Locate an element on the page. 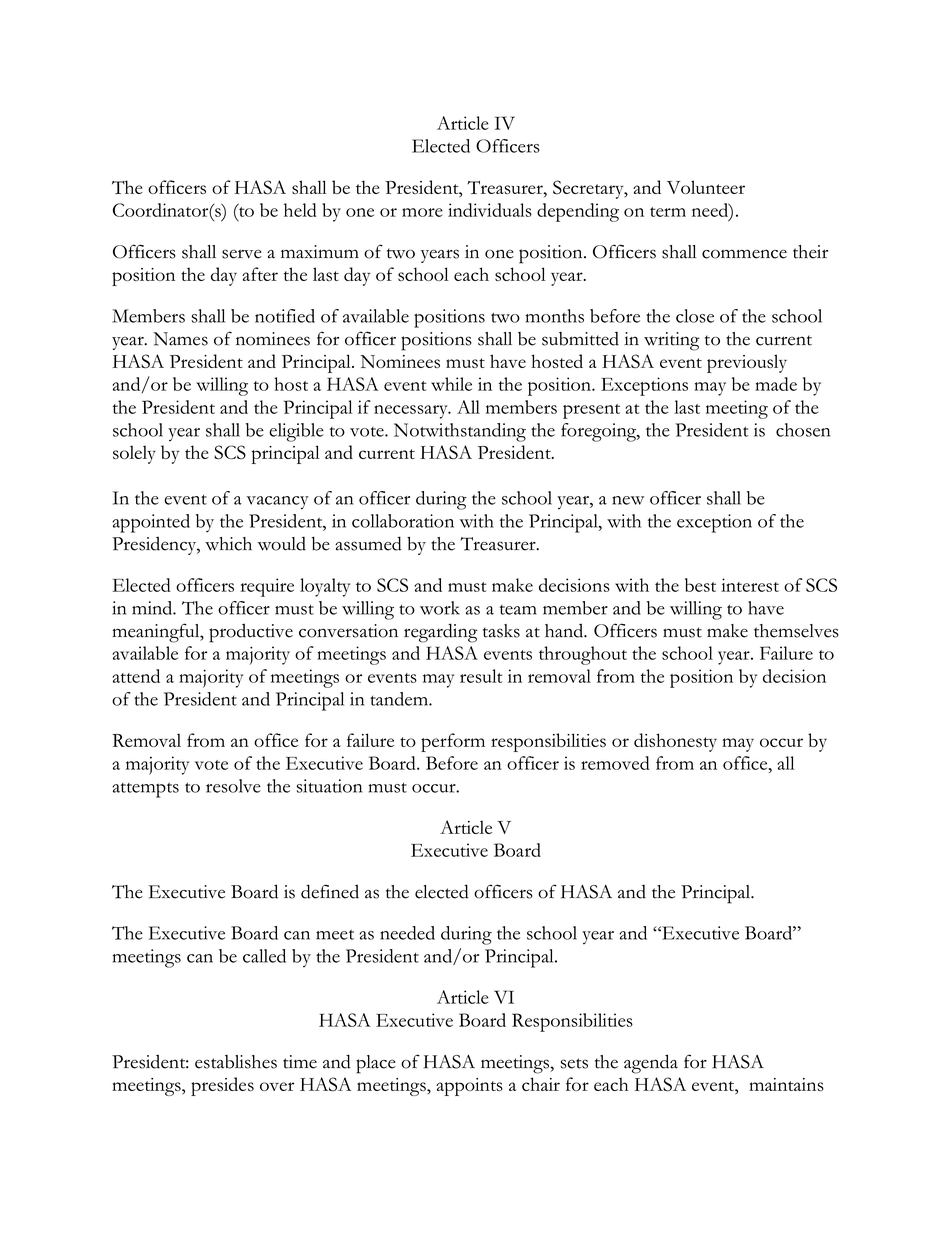 The width and height of the page is (952, 1233). Volunteer is located at coordinates (706, 187).
